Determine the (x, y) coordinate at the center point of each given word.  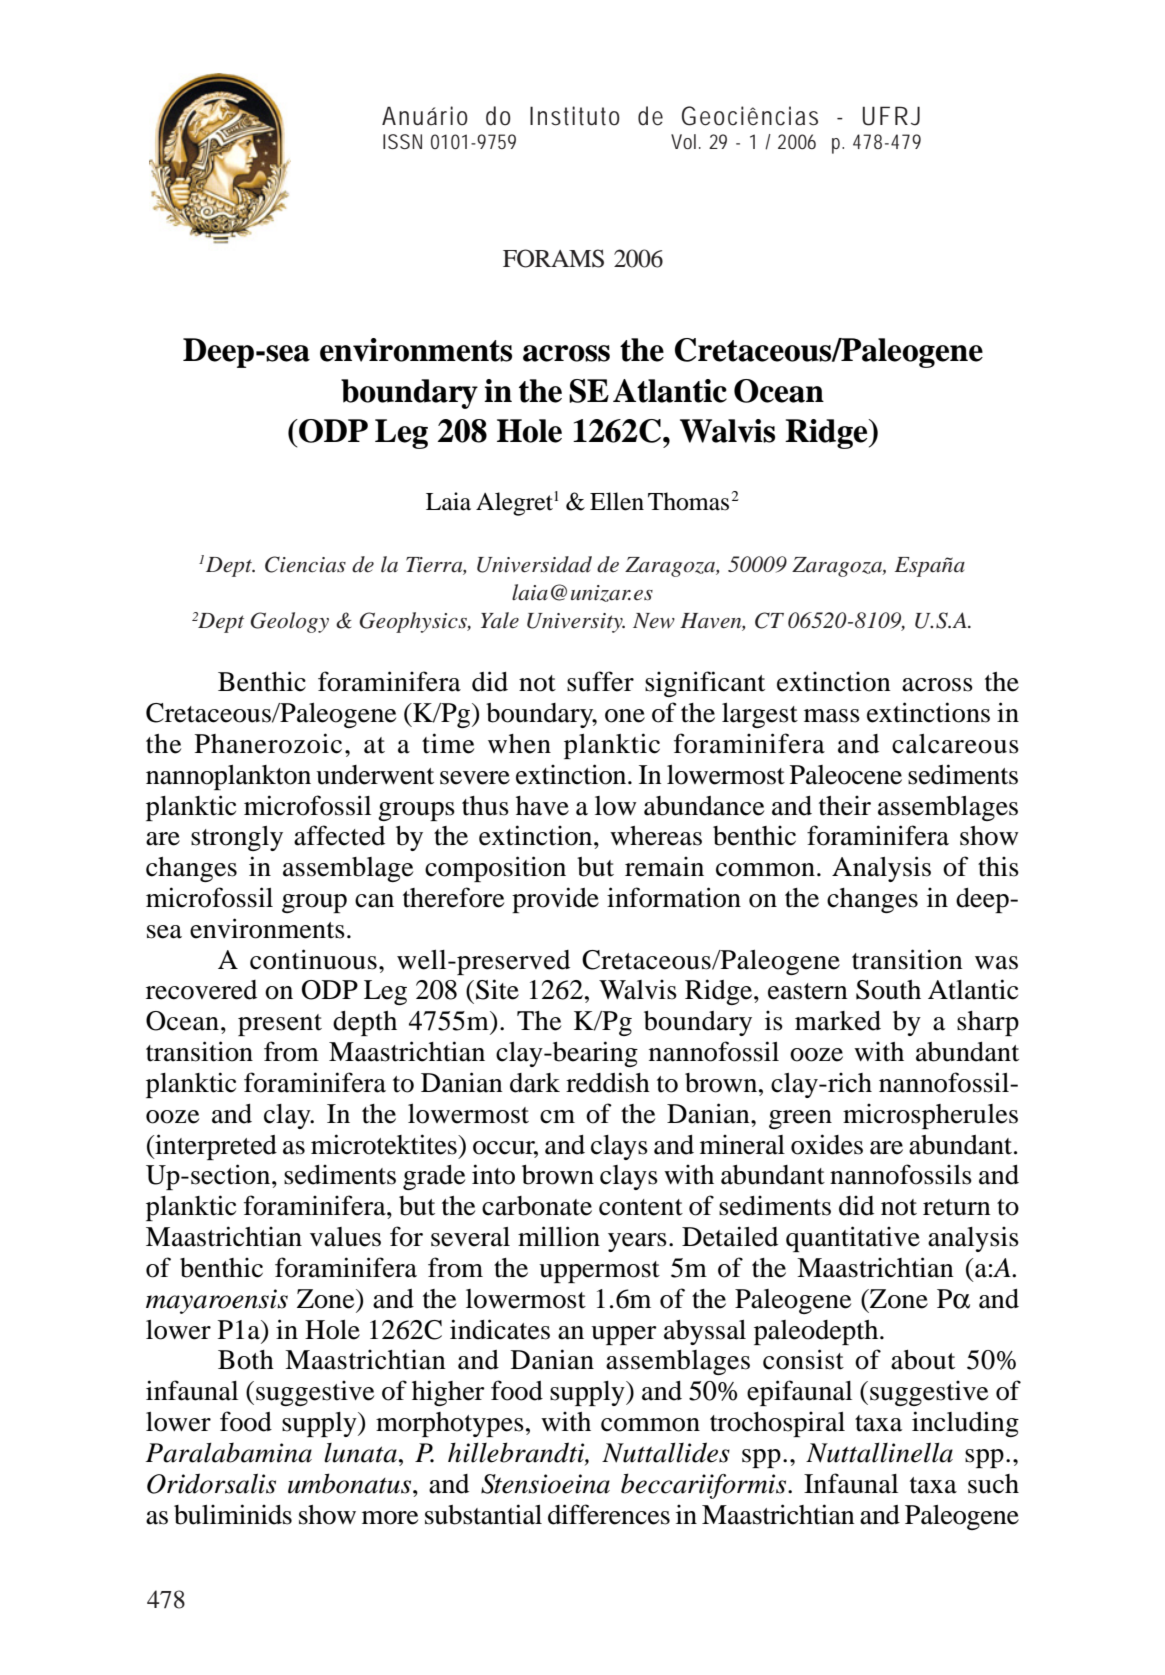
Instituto (575, 116)
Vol (683, 141)
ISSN (402, 141)
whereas (656, 836)
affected (339, 835)
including (965, 1424)
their (845, 805)
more (390, 1518)
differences (609, 1514)
